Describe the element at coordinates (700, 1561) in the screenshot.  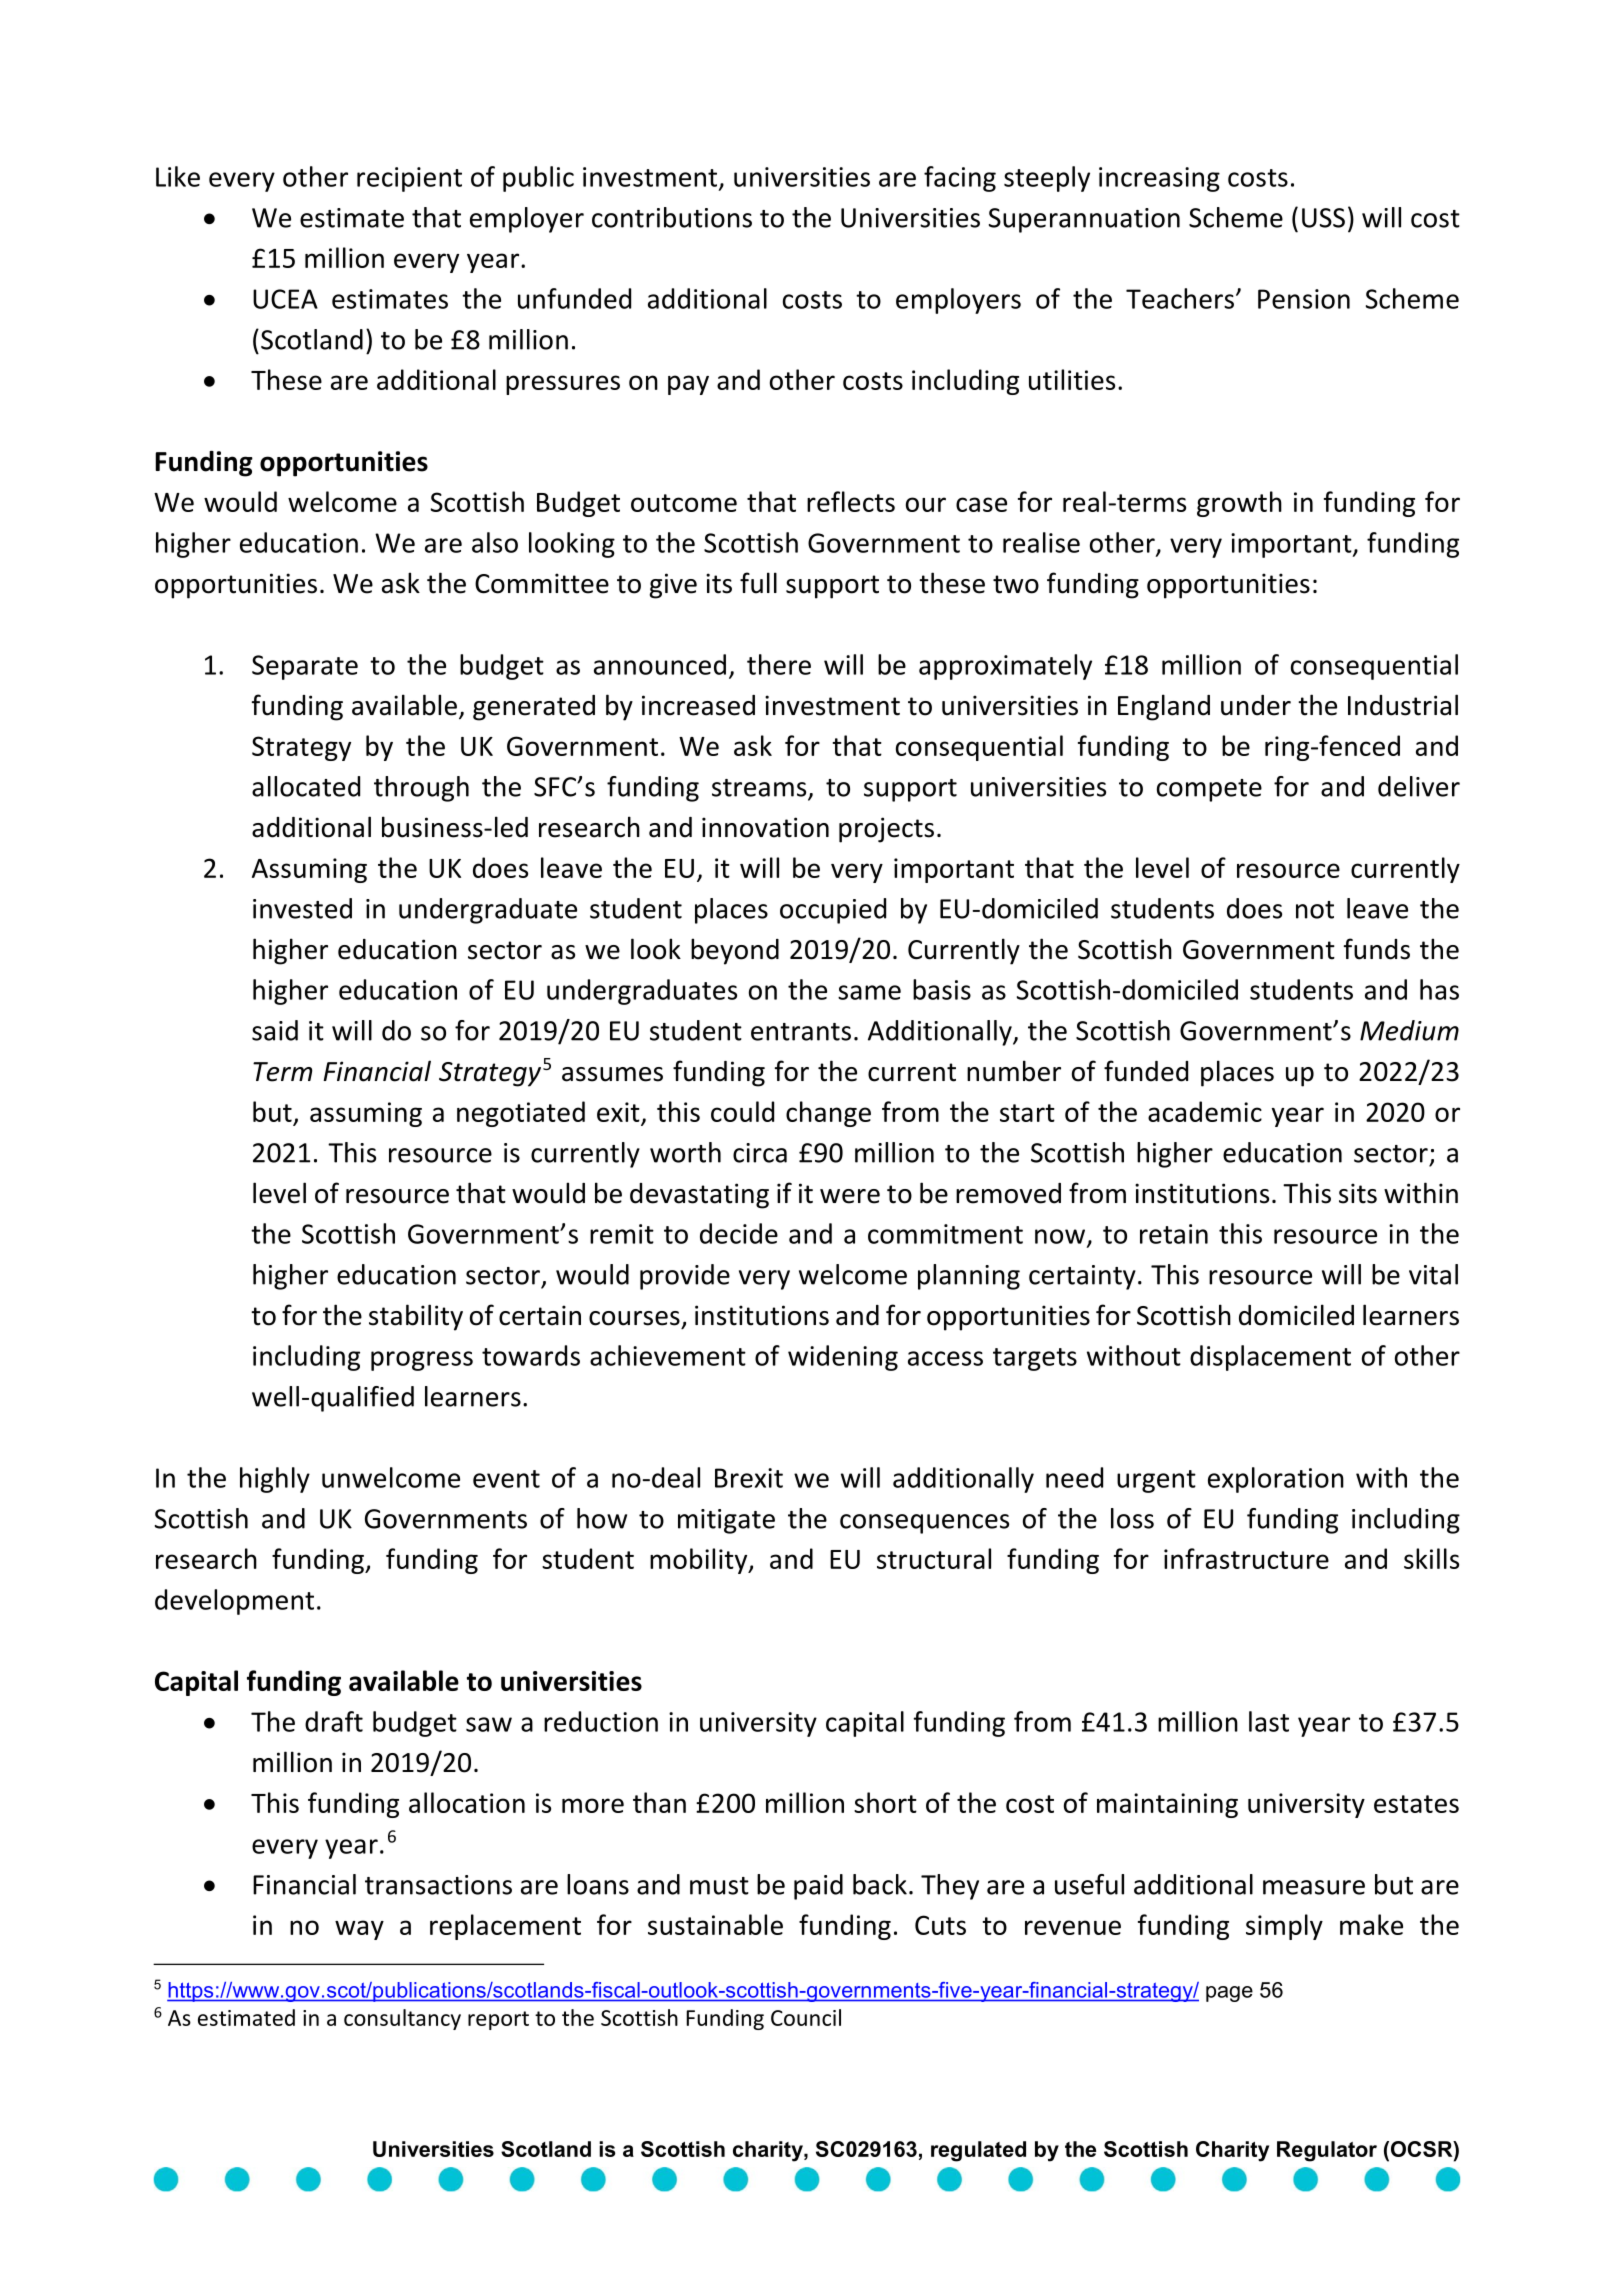
I see `mobility` at that location.
